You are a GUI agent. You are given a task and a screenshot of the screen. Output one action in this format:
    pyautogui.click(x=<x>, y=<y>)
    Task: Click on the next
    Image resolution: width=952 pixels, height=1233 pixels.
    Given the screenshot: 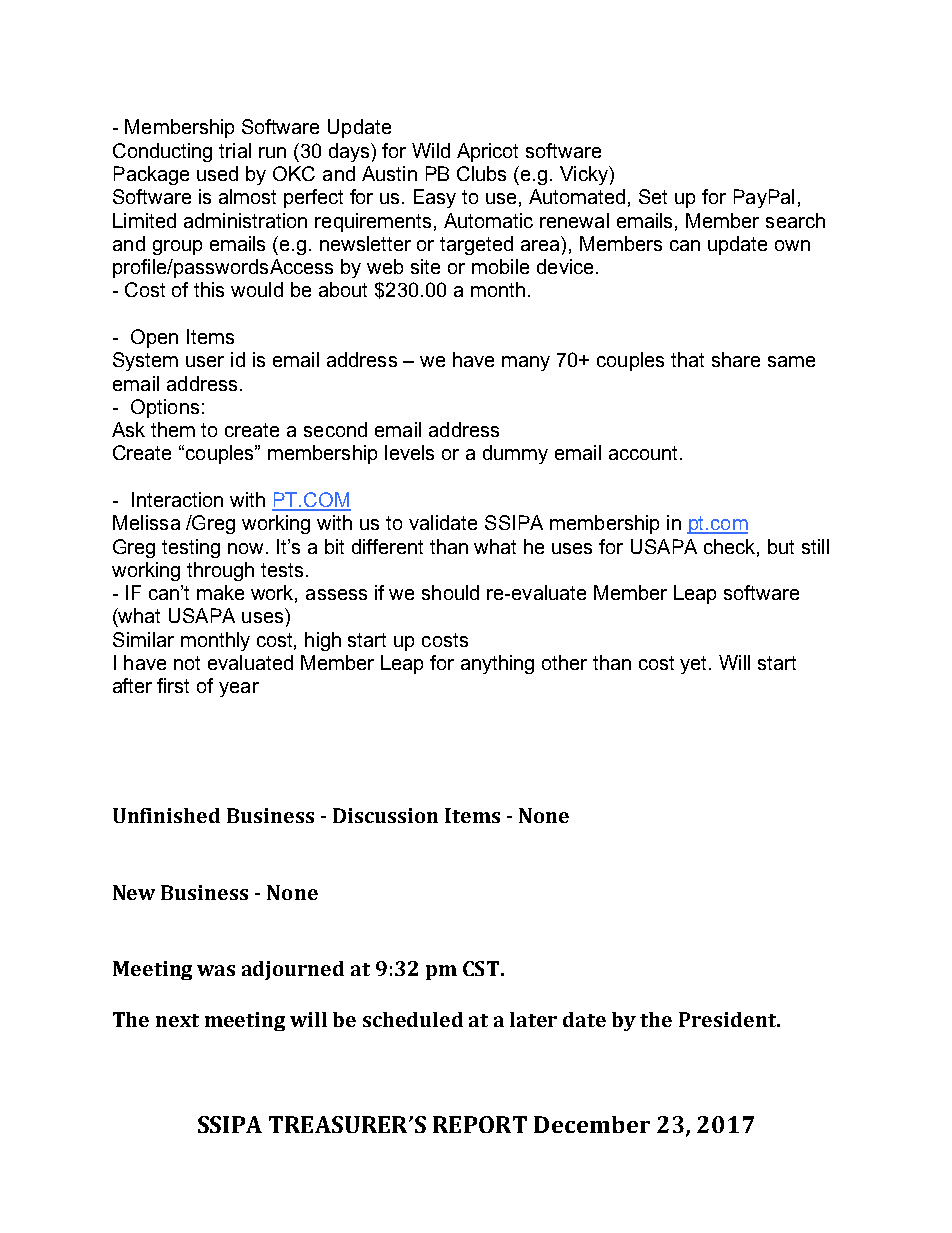 What is the action you would take?
    pyautogui.click(x=177, y=1020)
